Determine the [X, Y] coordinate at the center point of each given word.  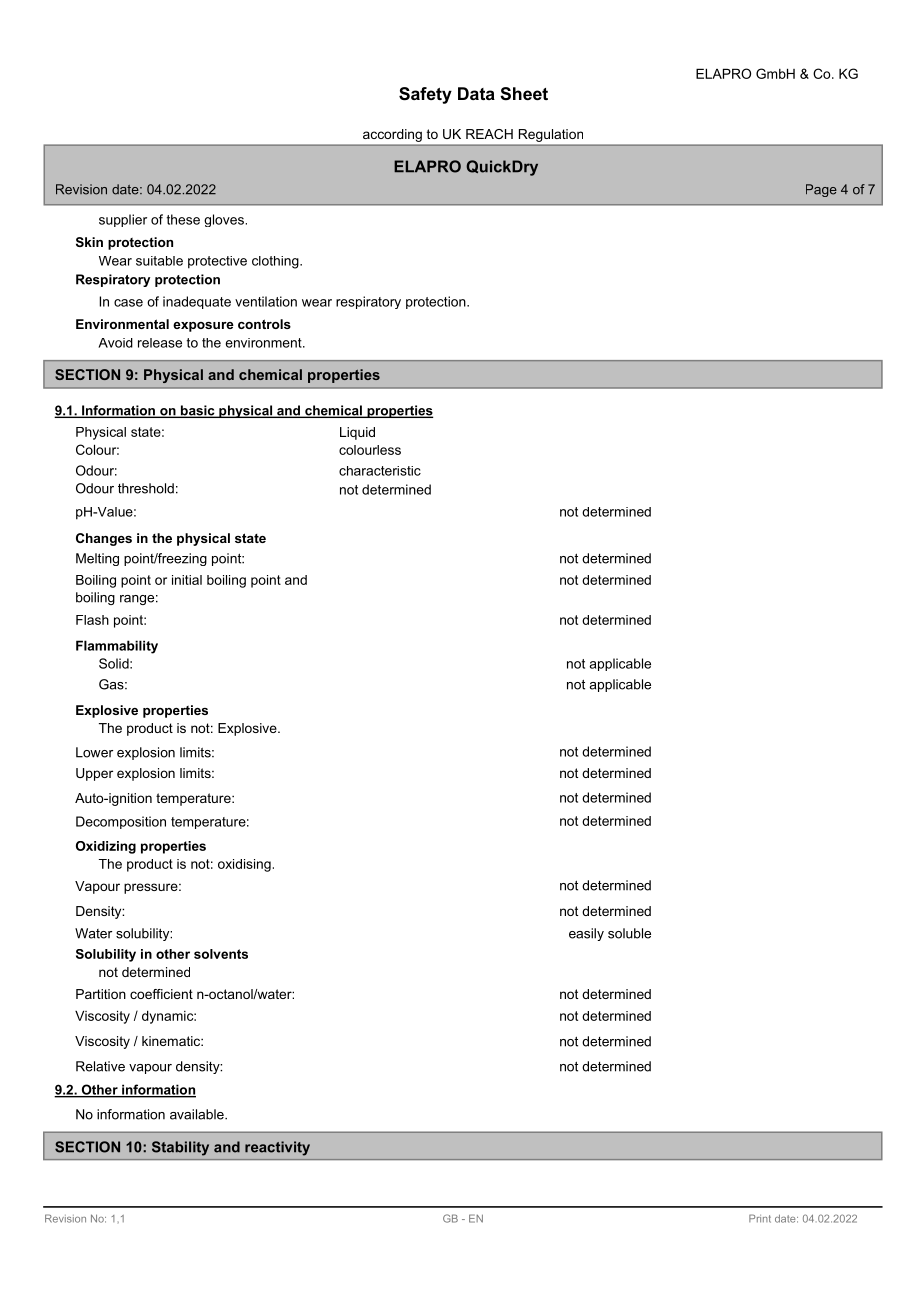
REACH [489, 134]
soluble [629, 933]
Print [760, 1218]
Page [821, 190]
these [183, 219]
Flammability [117, 647]
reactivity [277, 1148]
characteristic [380, 471]
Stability [180, 1148]
